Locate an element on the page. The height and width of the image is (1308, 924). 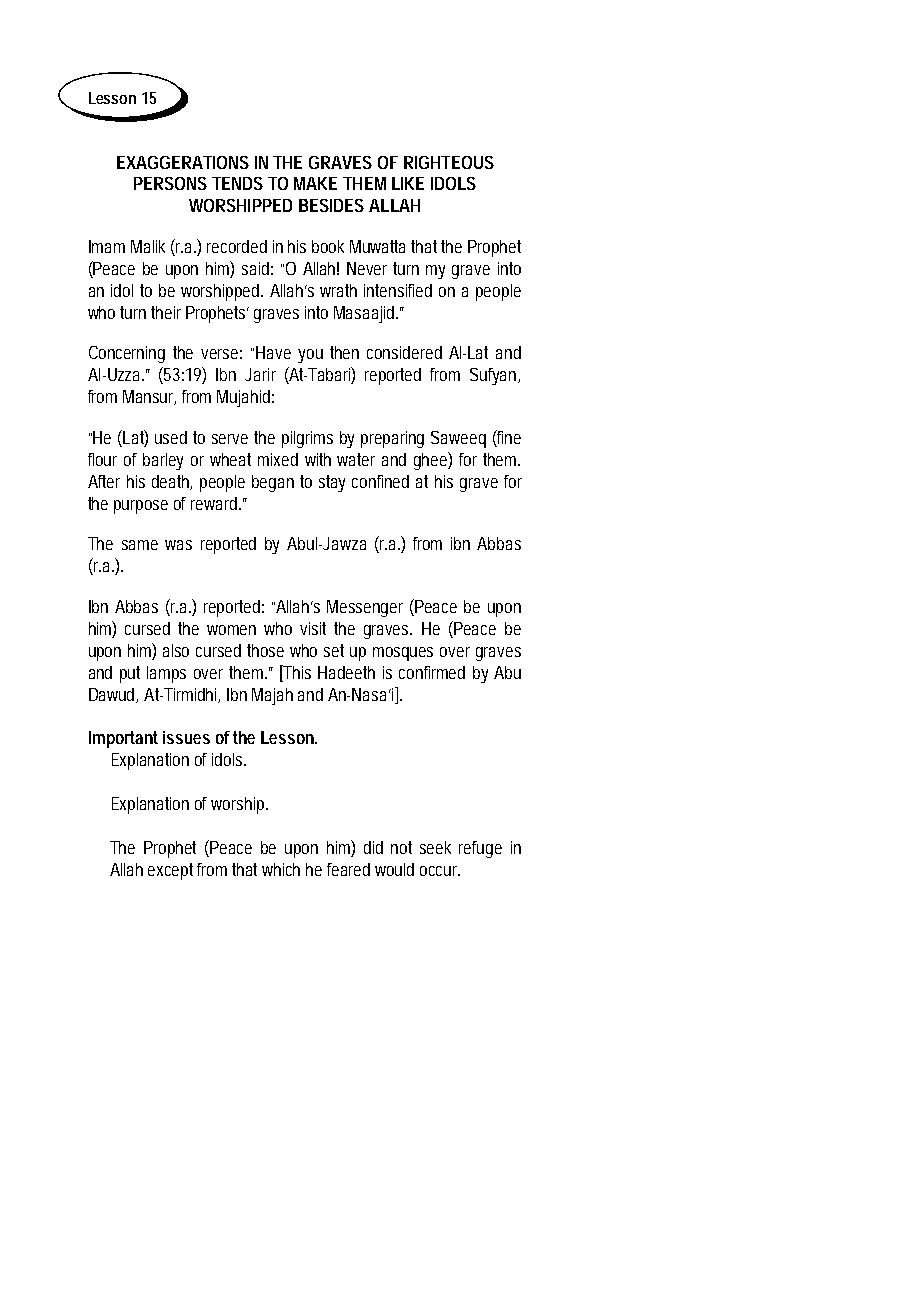
PERSONS is located at coordinates (170, 183).
